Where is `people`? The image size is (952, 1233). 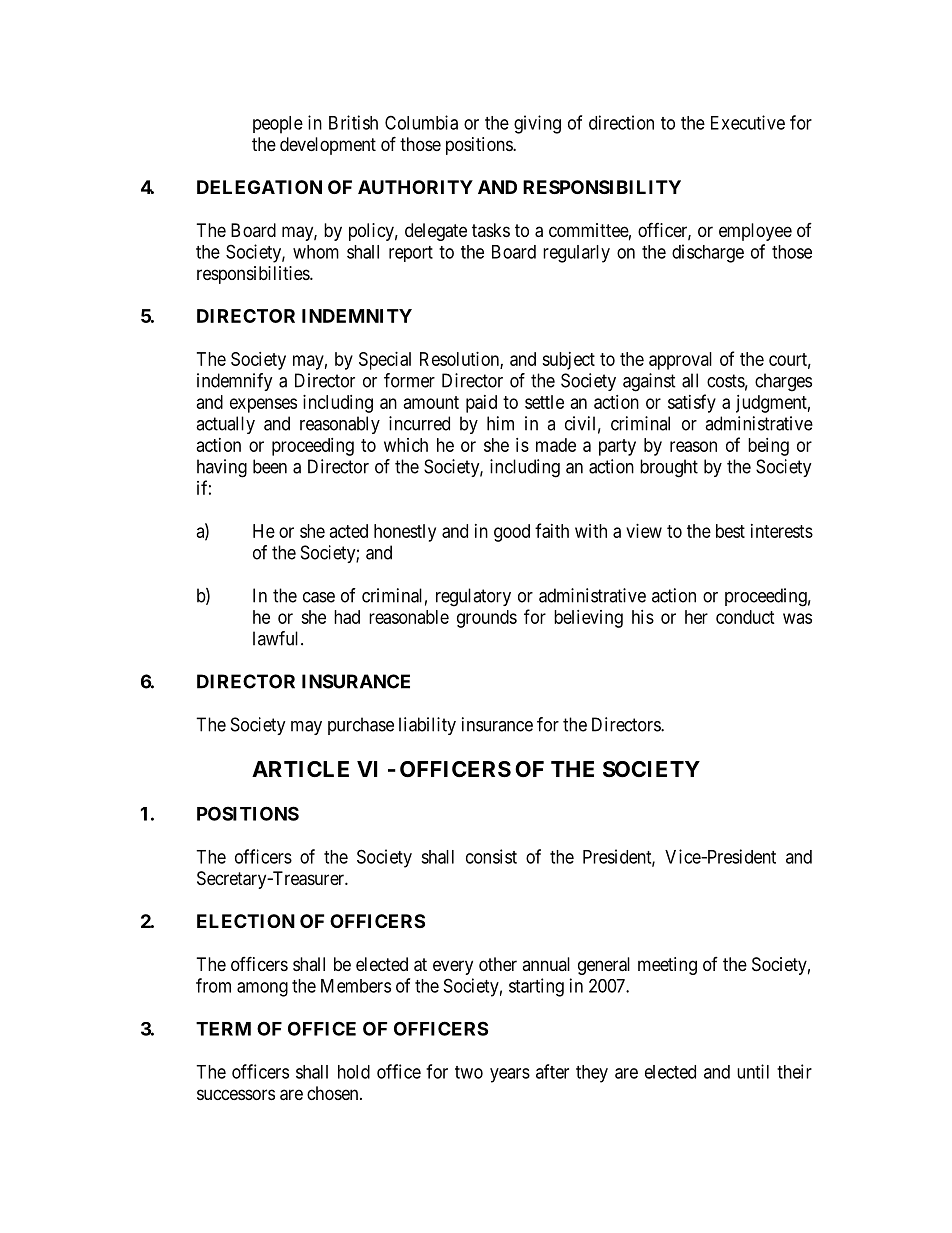
people is located at coordinates (278, 125).
